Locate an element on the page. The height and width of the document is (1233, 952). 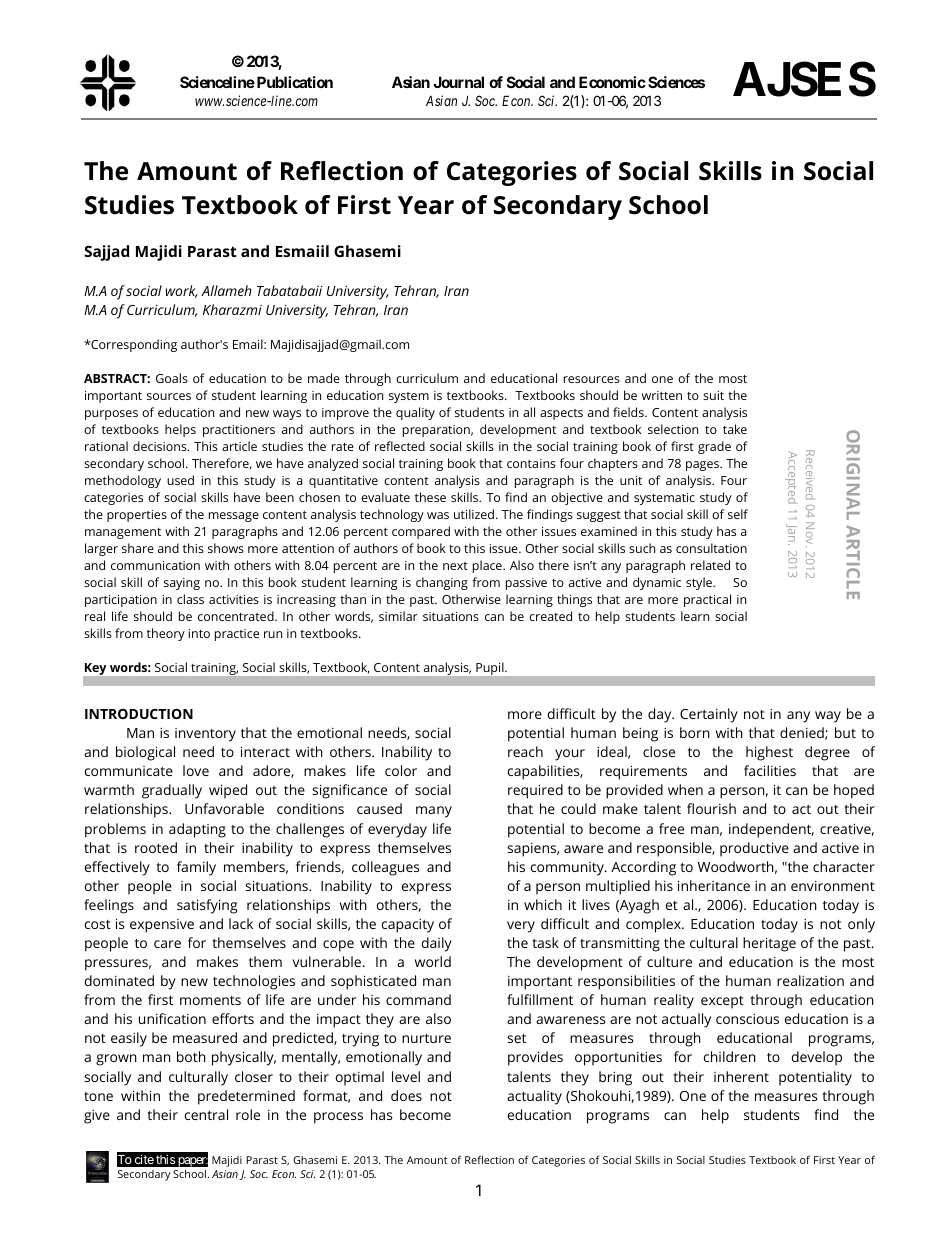
productive is located at coordinates (754, 849).
